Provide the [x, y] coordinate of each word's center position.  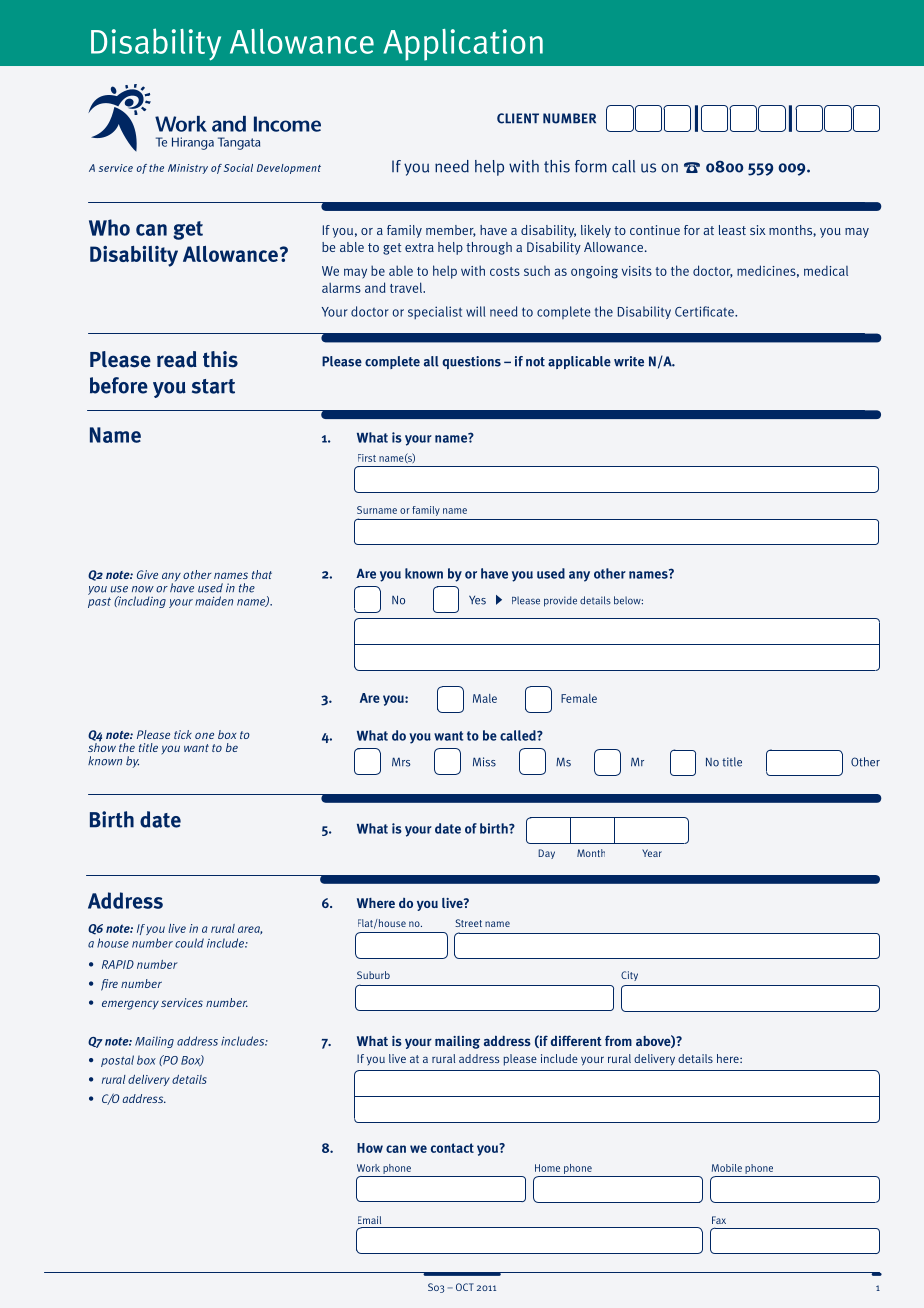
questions [471, 362]
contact [452, 1148]
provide [560, 601]
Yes [477, 600]
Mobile [727, 1168]
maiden [214, 601]
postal [117, 1061]
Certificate [705, 311]
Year [652, 853]
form [591, 166]
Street [468, 923]
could [189, 943]
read [177, 359]
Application [463, 45]
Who [109, 227]
